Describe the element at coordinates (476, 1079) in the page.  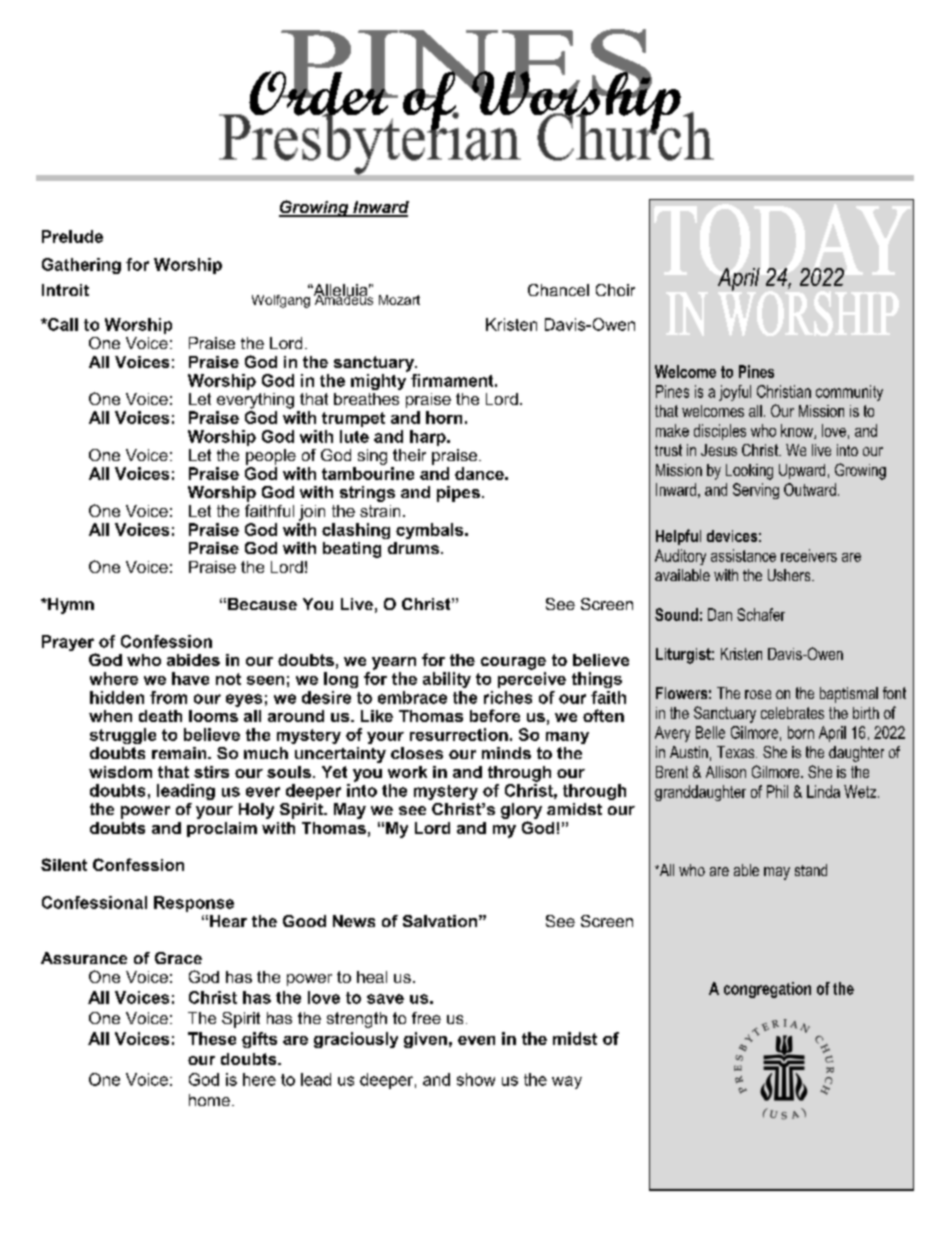
I see `show` at that location.
